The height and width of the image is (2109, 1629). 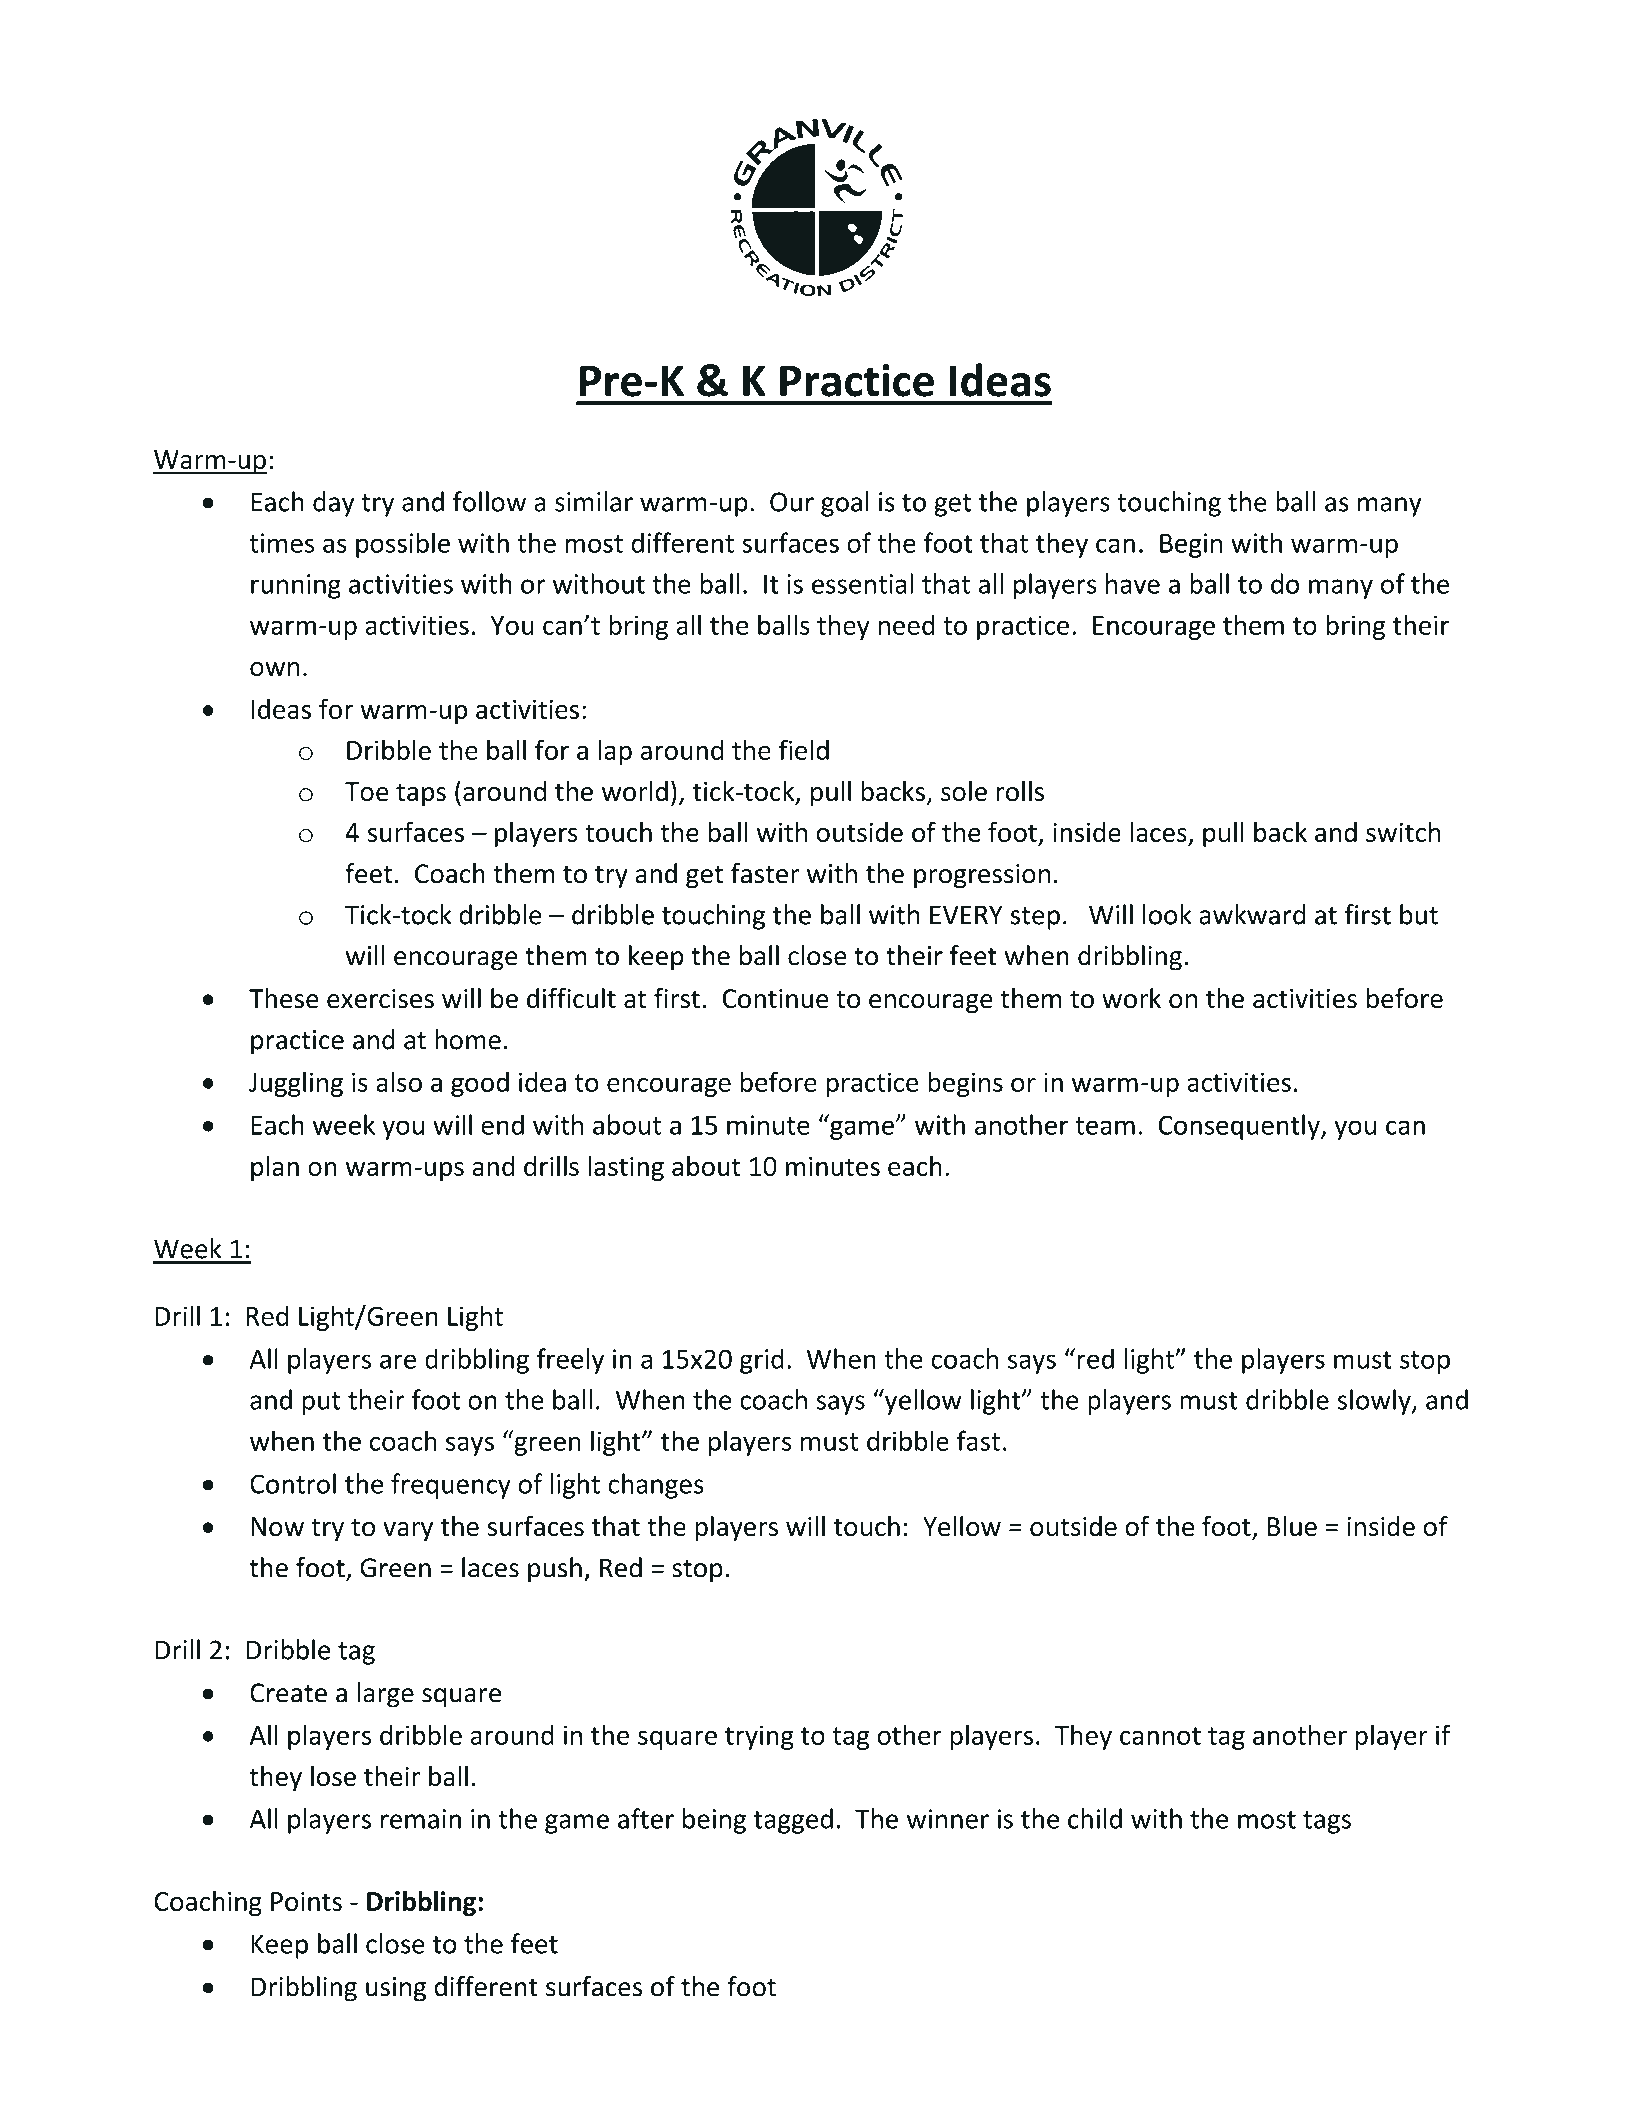 I want to click on essential, so click(x=862, y=583).
